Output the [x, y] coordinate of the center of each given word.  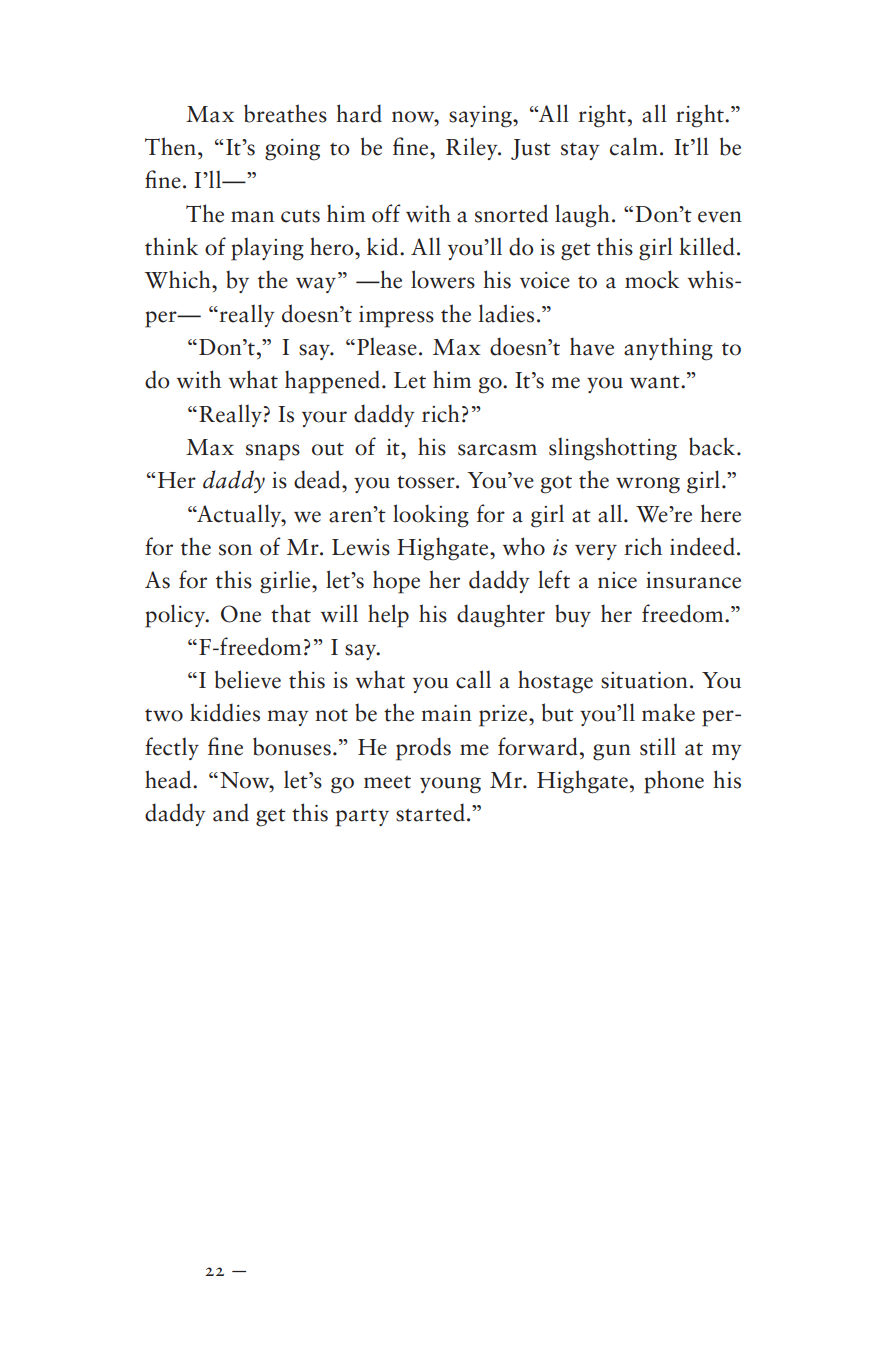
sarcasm [497, 450]
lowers [443, 279]
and [231, 812]
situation [644, 680]
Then [172, 146]
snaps [273, 452]
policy [176, 616]
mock [652, 279]
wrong [648, 485]
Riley [473, 148]
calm [634, 146]
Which [179, 279]
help [388, 616]
